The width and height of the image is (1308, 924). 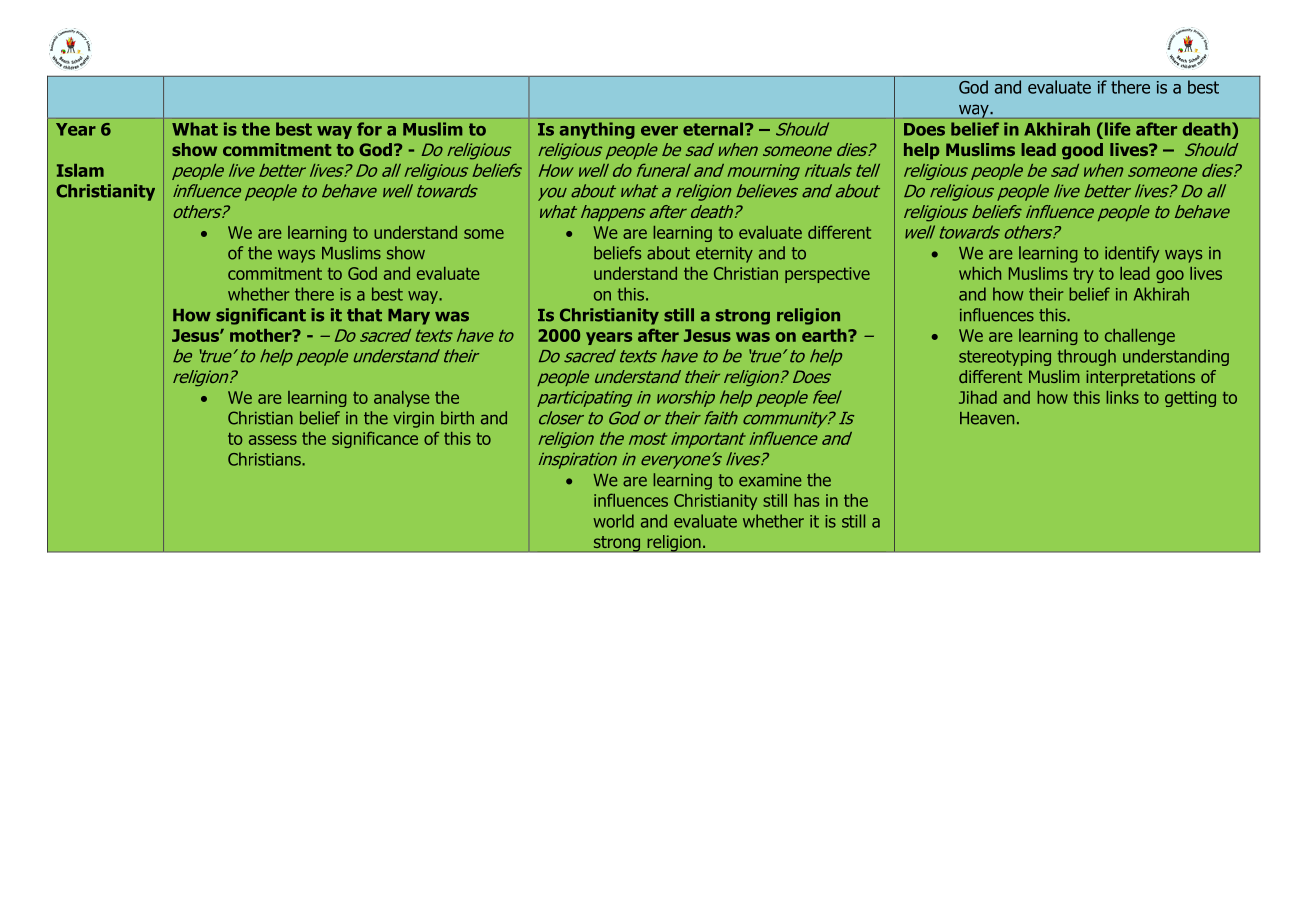 What do you see at coordinates (1140, 337) in the image?
I see `challenge` at bounding box center [1140, 337].
